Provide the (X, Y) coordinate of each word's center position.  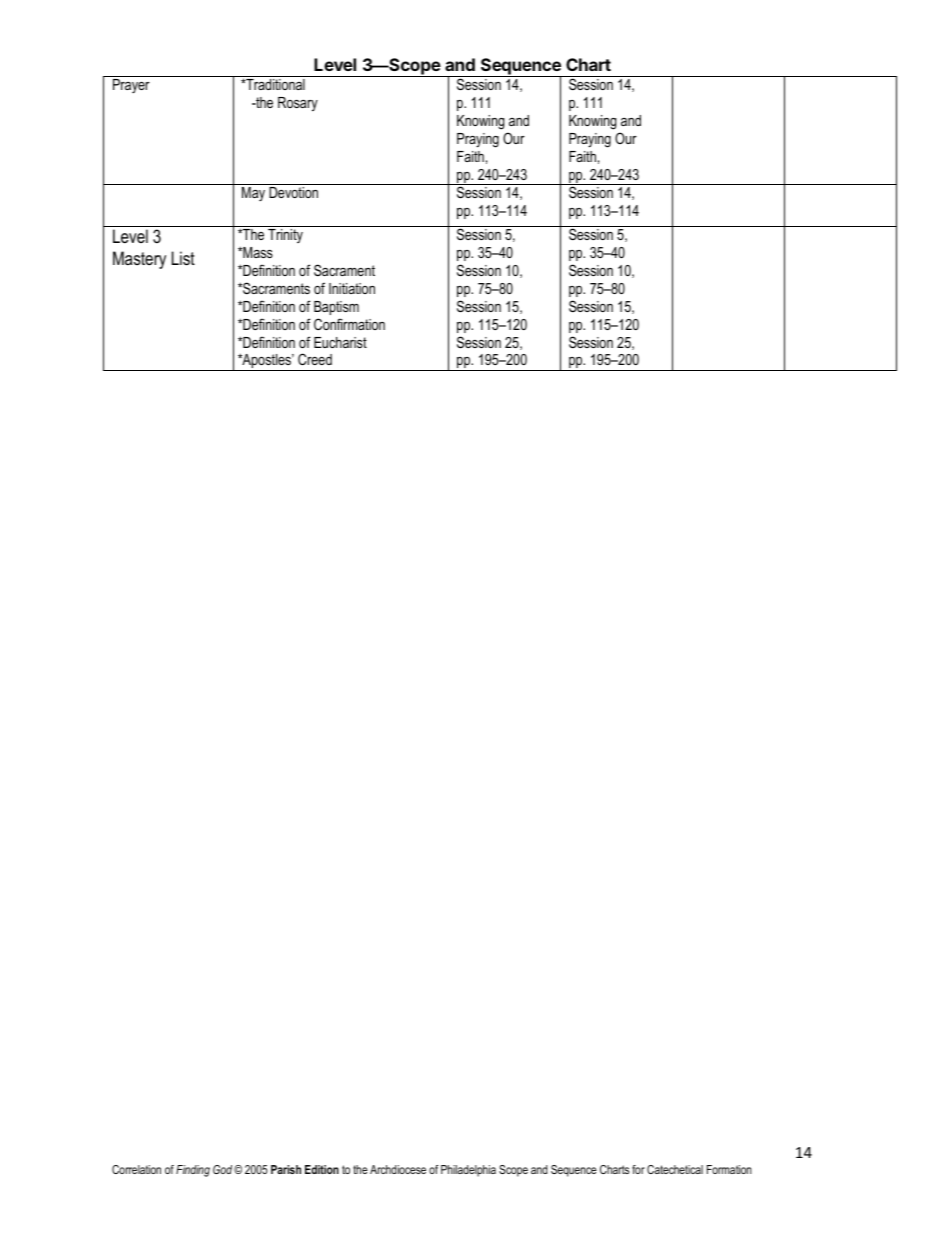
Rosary (298, 104)
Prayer (131, 86)
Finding (193, 1171)
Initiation (352, 288)
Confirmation (349, 324)
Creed (315, 359)
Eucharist (340, 342)
